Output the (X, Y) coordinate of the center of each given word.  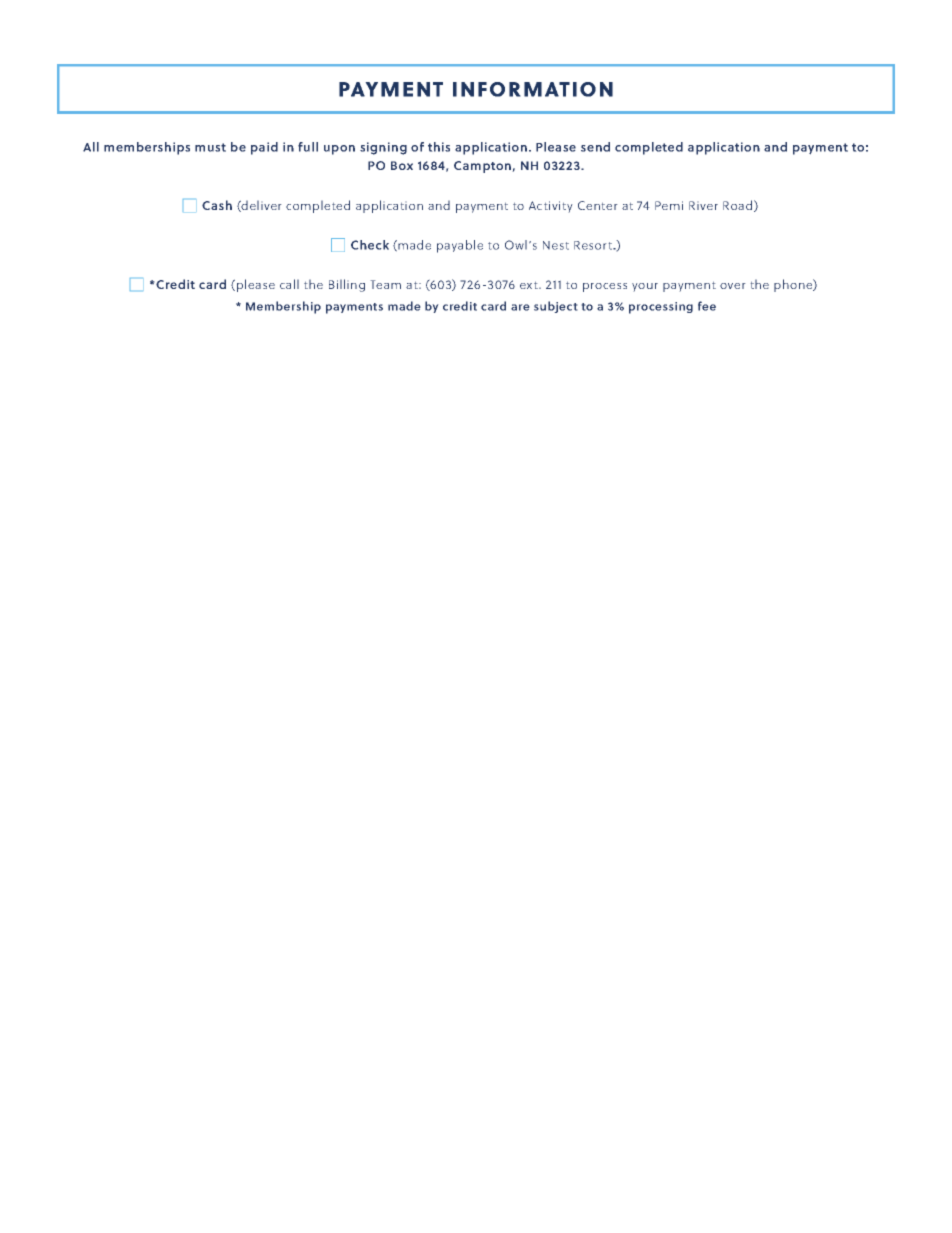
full (308, 147)
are (520, 307)
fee (707, 306)
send (595, 147)
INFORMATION (533, 89)
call (289, 284)
